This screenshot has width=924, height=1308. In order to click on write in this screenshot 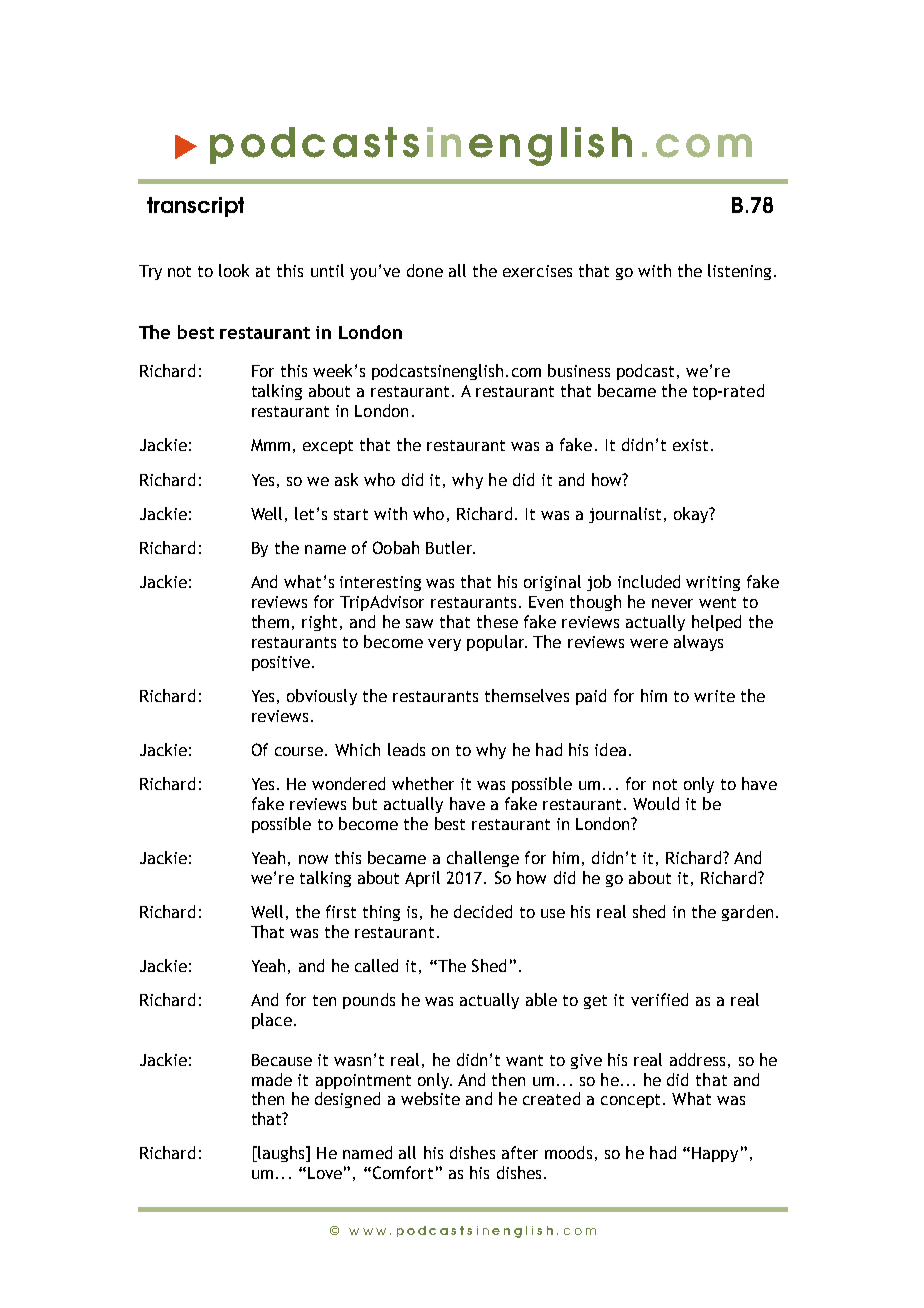, I will do `click(714, 696)`.
